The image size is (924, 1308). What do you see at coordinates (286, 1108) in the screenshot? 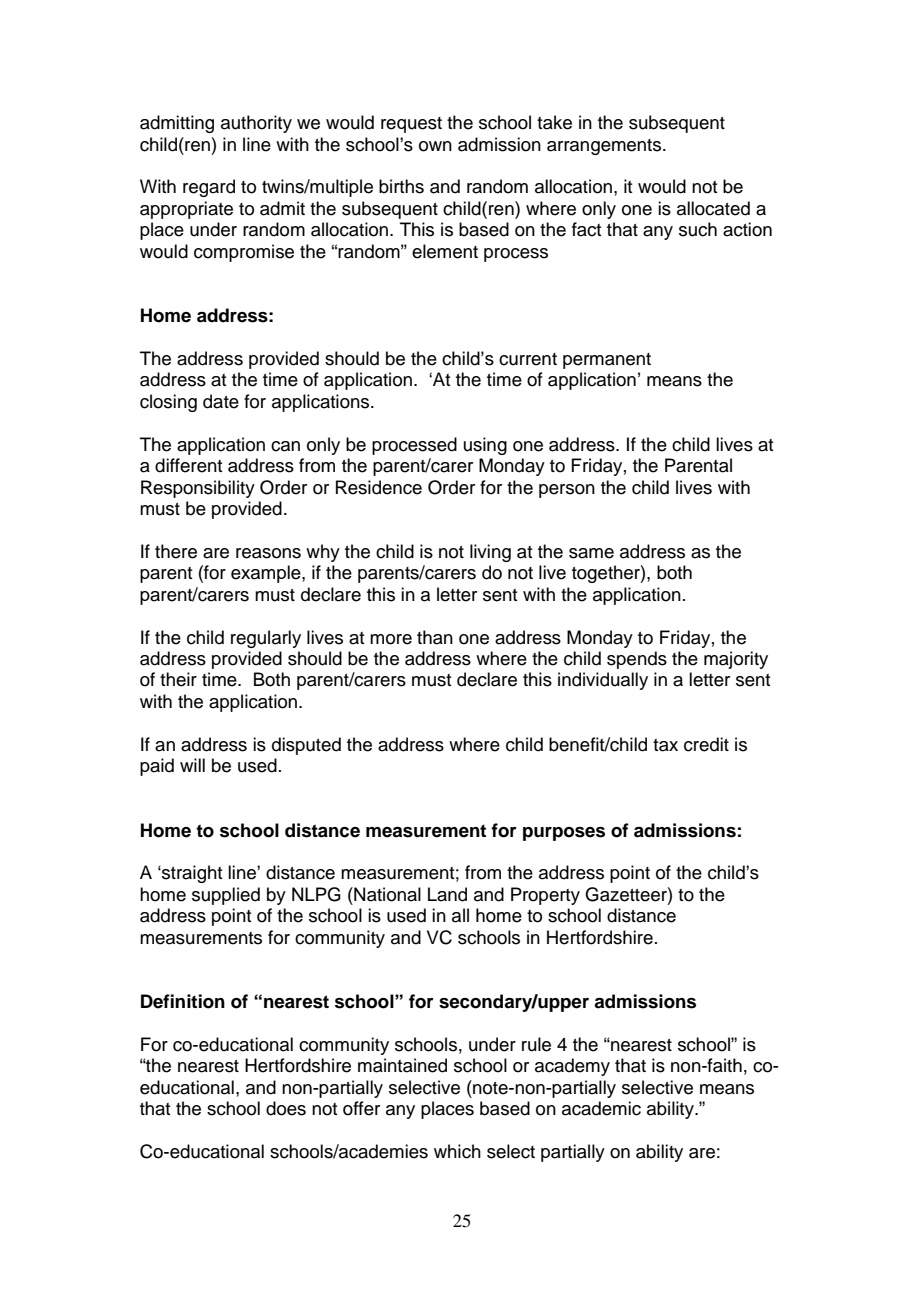
I see `does` at bounding box center [286, 1108].
